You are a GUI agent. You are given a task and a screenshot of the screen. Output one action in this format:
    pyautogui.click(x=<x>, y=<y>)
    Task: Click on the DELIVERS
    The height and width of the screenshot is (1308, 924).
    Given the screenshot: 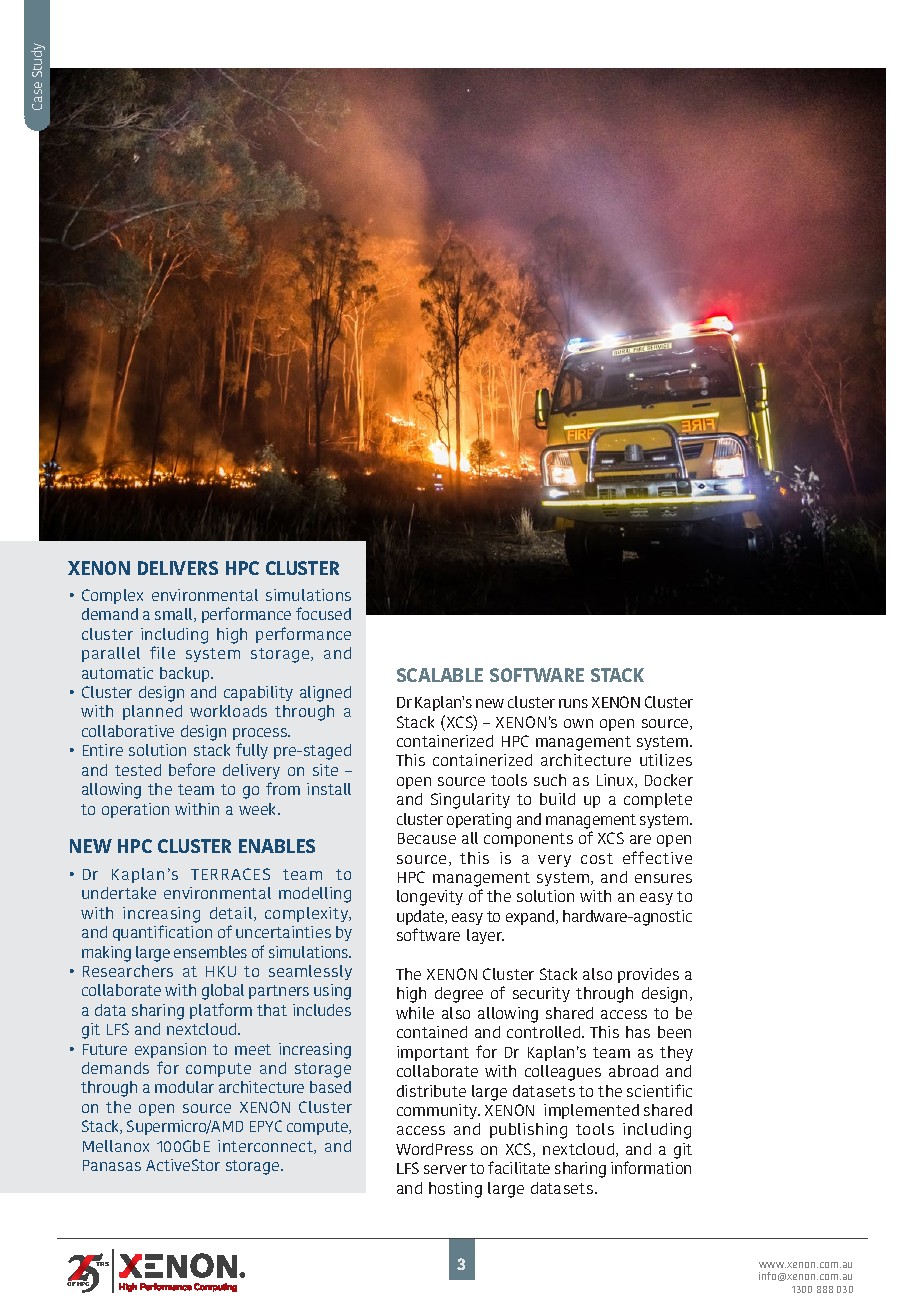 What is the action you would take?
    pyautogui.click(x=178, y=568)
